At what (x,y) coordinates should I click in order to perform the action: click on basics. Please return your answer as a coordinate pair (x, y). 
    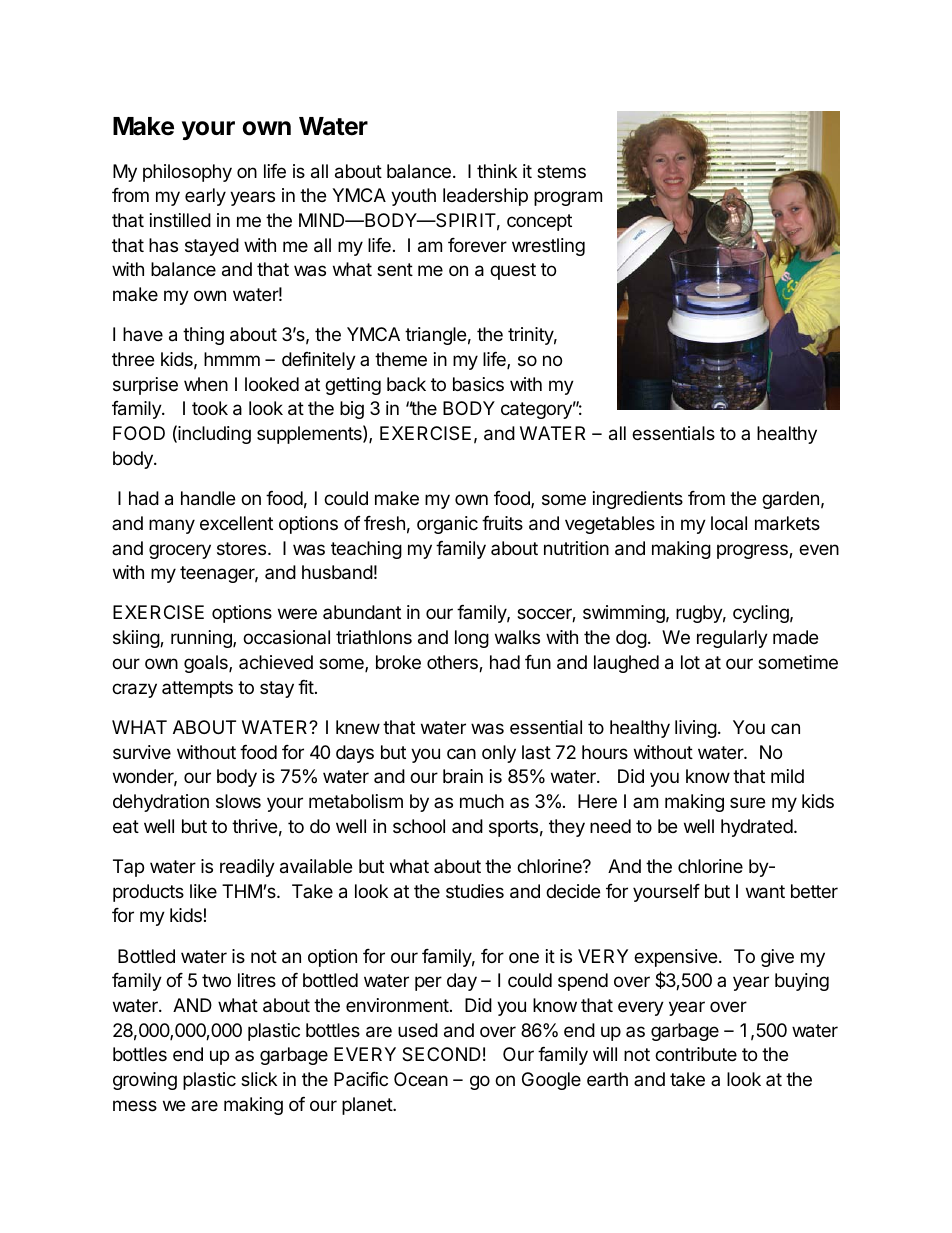
    Looking at the image, I should click on (478, 384).
